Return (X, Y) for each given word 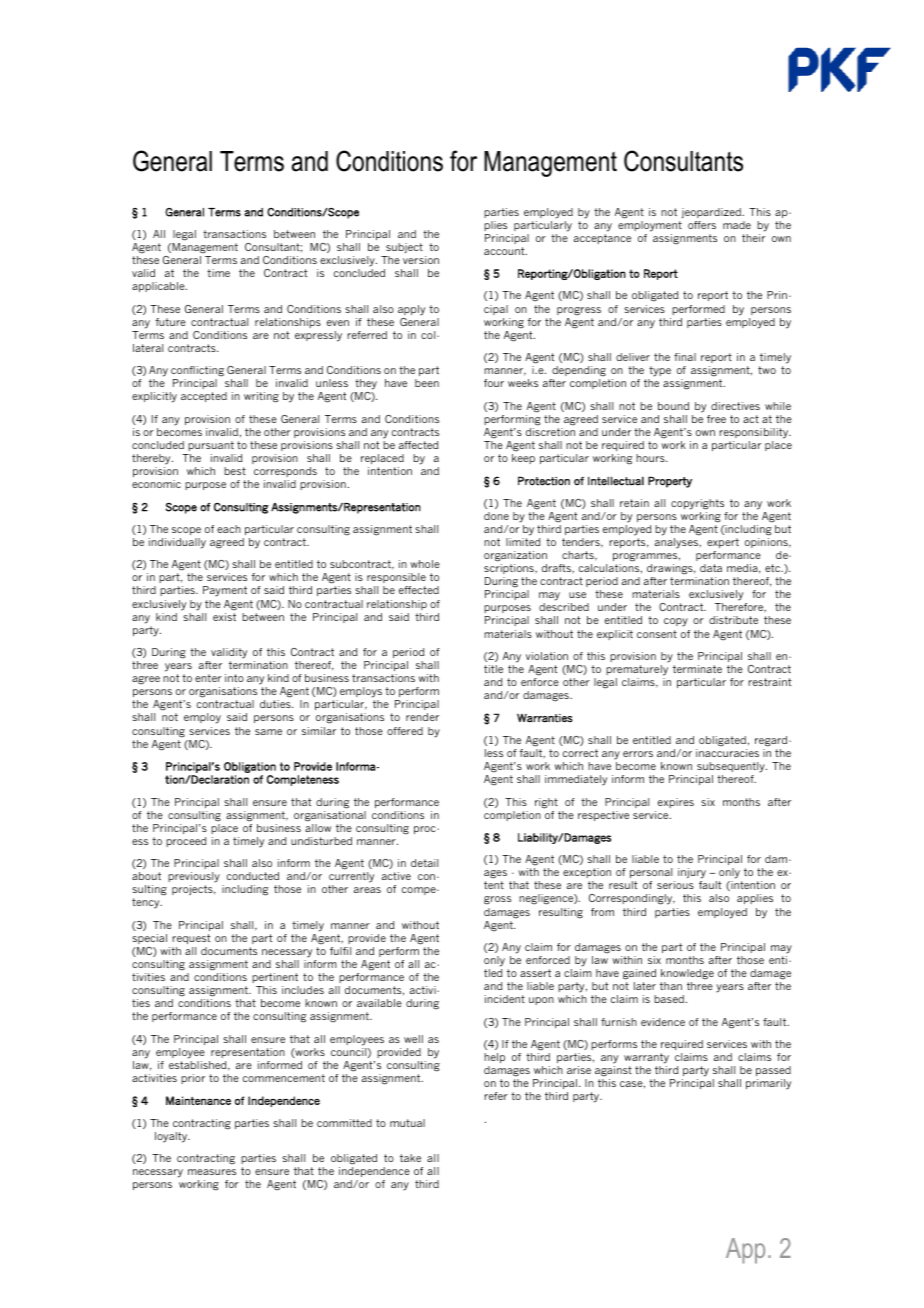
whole (425, 564)
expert (723, 543)
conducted (253, 876)
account (505, 251)
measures (212, 1172)
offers (702, 225)
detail (424, 863)
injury (692, 875)
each (229, 529)
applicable (159, 287)
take (410, 1158)
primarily (768, 1084)
